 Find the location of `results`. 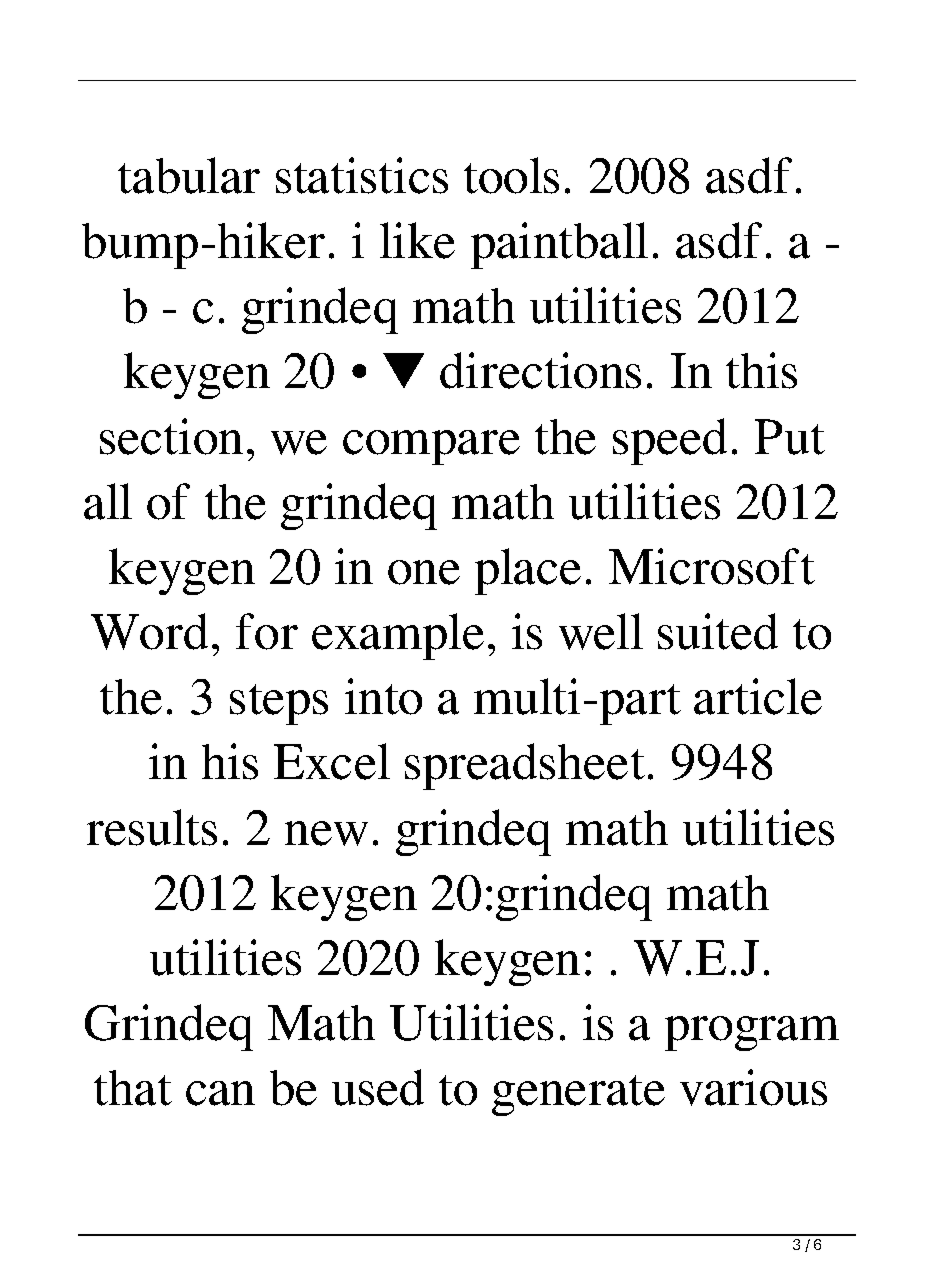

results is located at coordinates (152, 827).
